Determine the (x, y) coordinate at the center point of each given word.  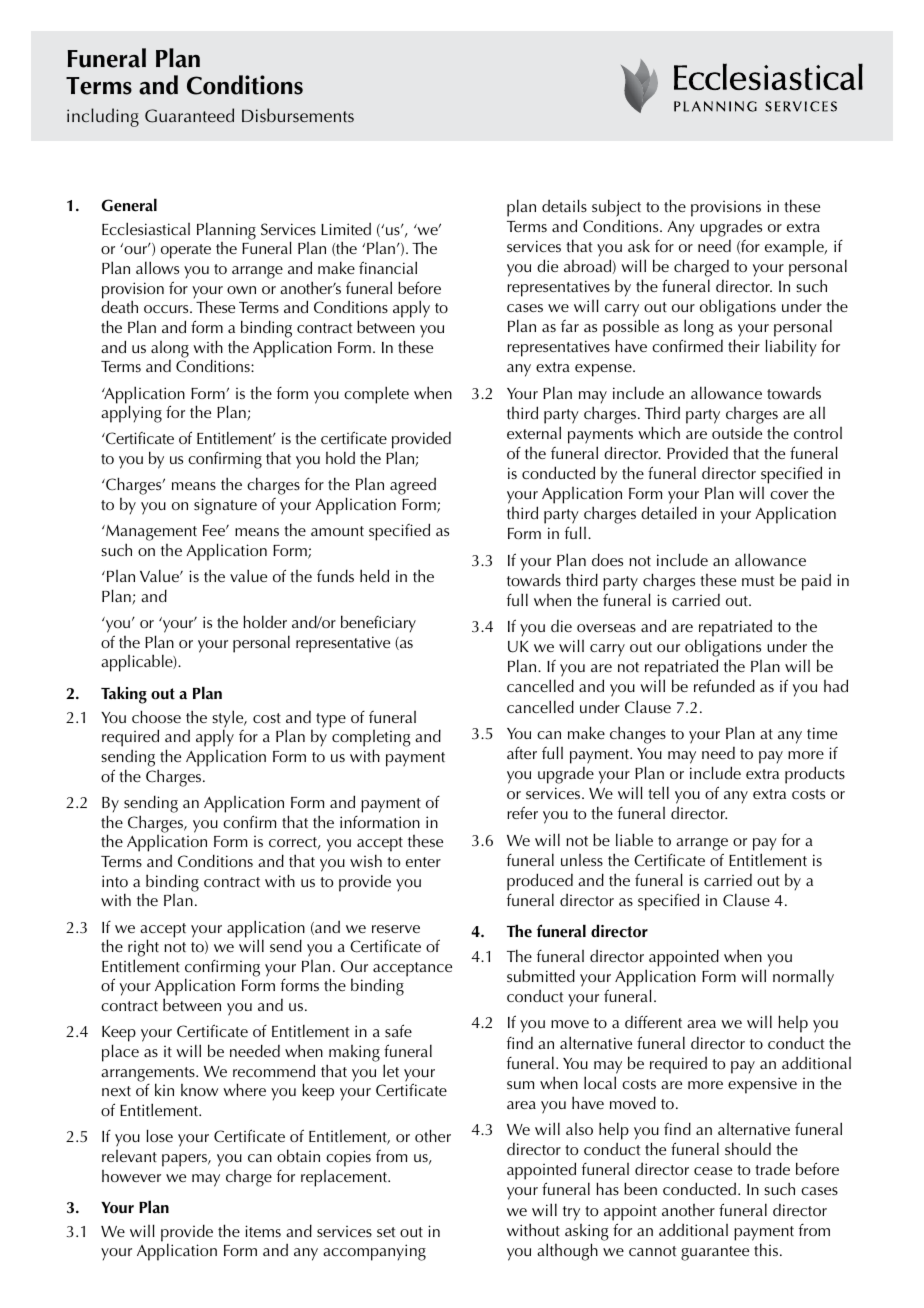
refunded (724, 685)
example (795, 248)
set (386, 1232)
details (564, 206)
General (129, 205)
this (767, 1249)
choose (156, 717)
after (522, 753)
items (263, 1231)
